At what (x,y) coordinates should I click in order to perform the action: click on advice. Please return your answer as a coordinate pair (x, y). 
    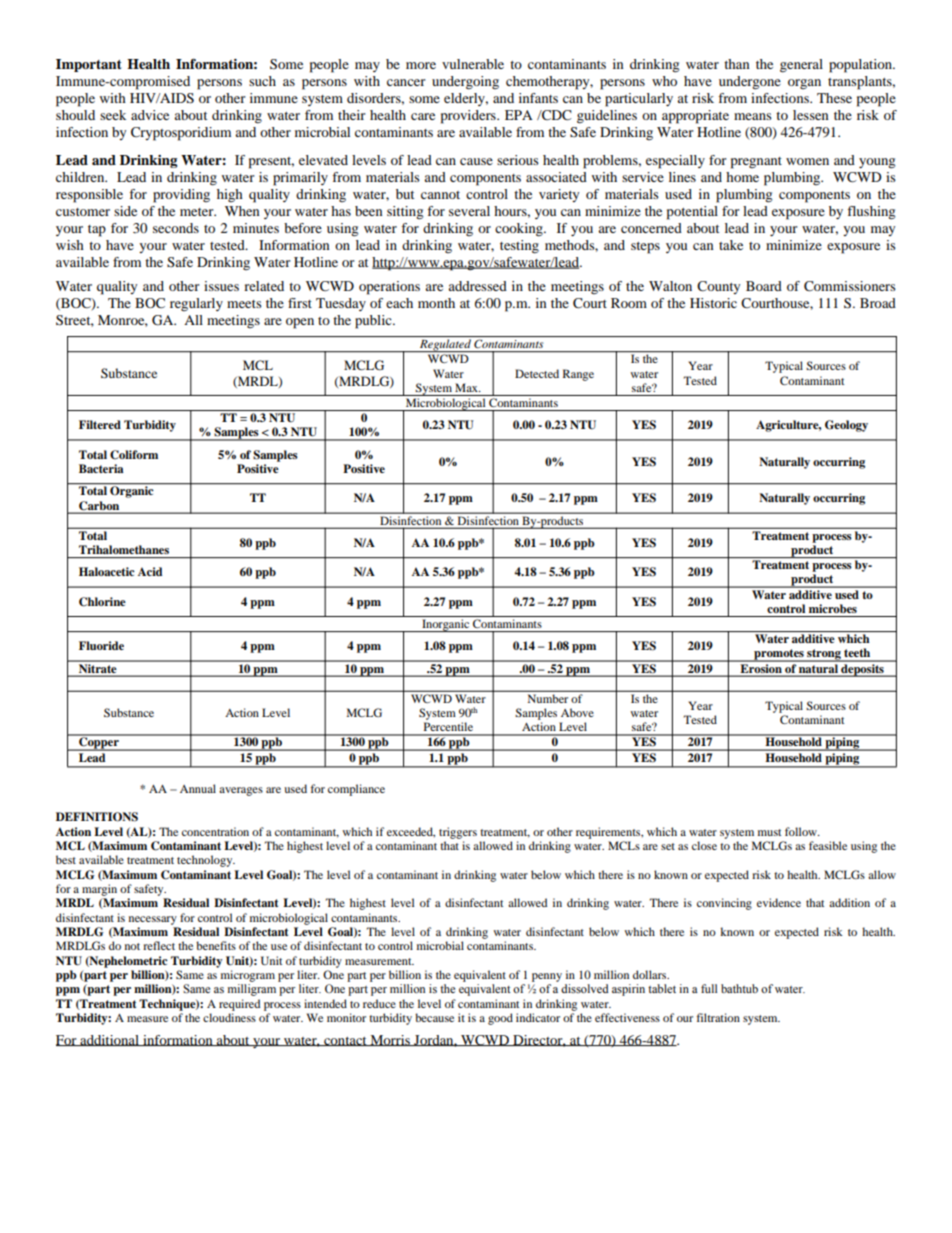
    Looking at the image, I should click on (150, 115).
